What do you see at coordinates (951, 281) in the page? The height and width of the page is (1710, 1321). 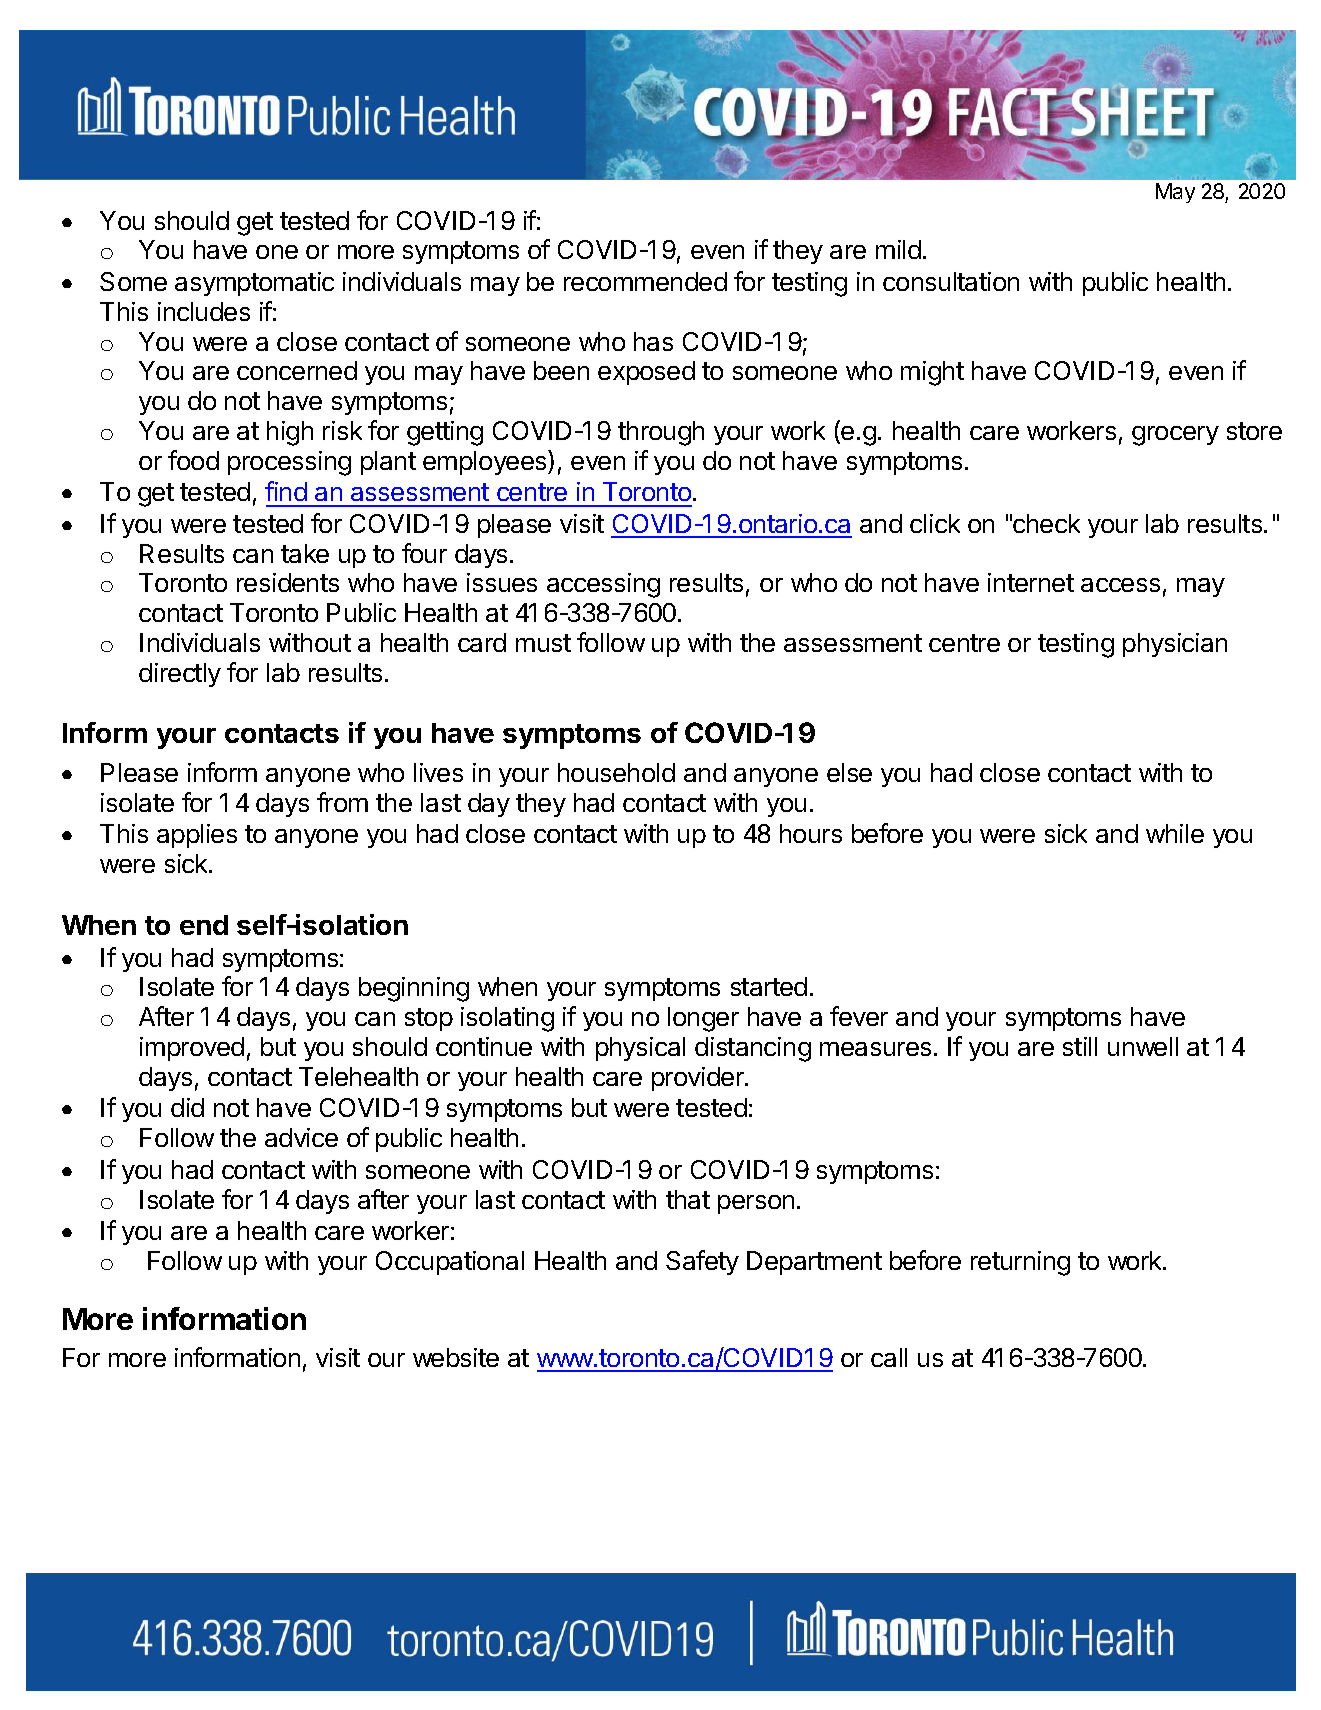 I see `consultation` at bounding box center [951, 281].
